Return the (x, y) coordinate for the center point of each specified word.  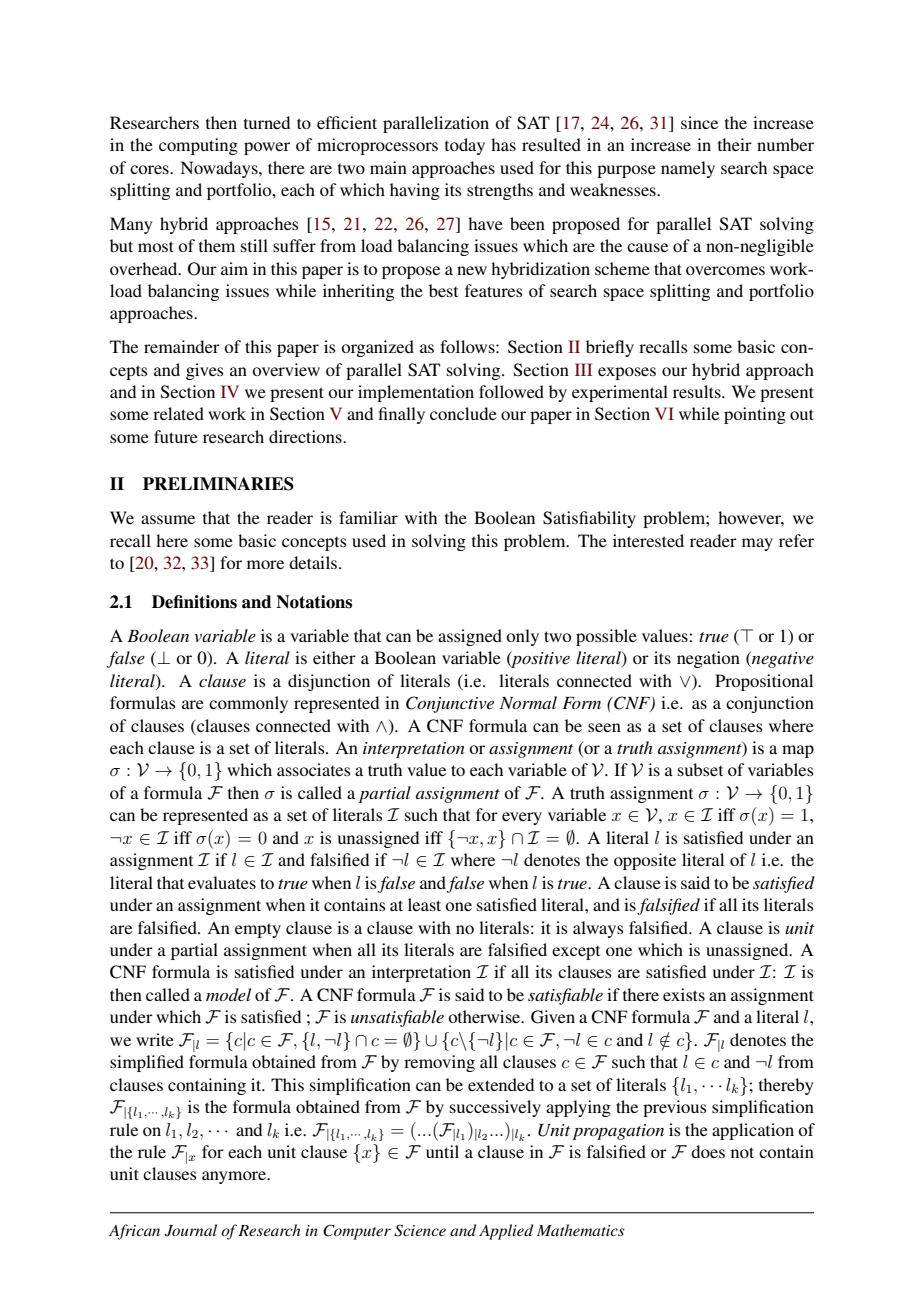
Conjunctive (450, 704)
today (465, 146)
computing (198, 146)
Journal (191, 1230)
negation (708, 659)
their (735, 144)
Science (420, 1230)
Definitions (194, 602)
